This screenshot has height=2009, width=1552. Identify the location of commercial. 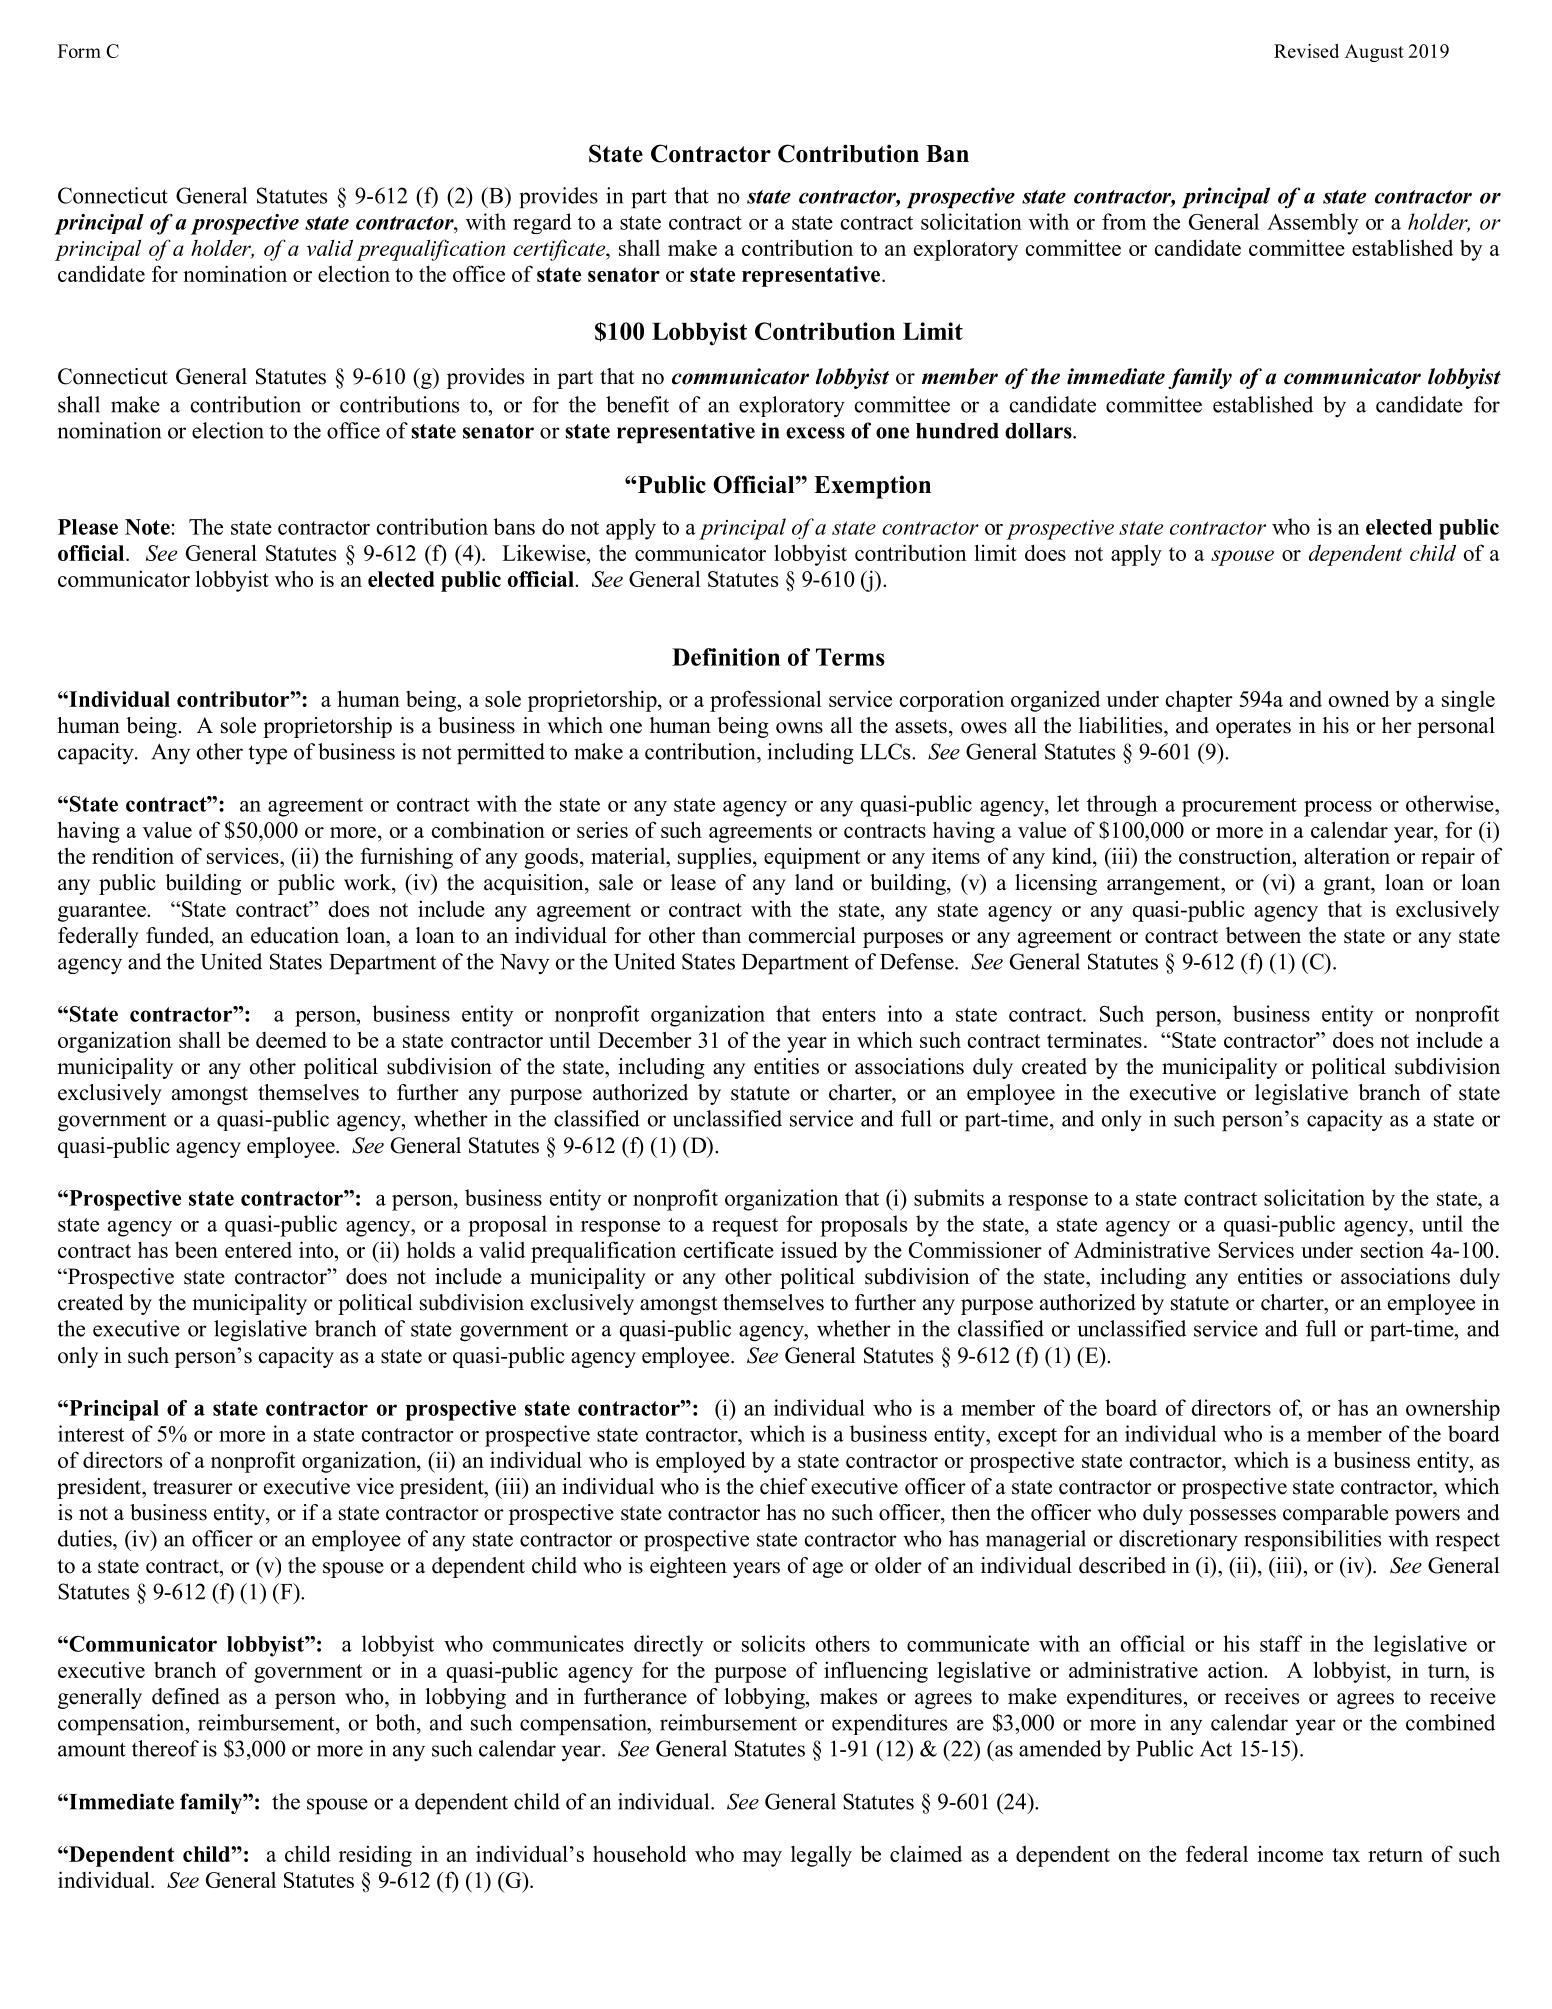
(802, 935).
